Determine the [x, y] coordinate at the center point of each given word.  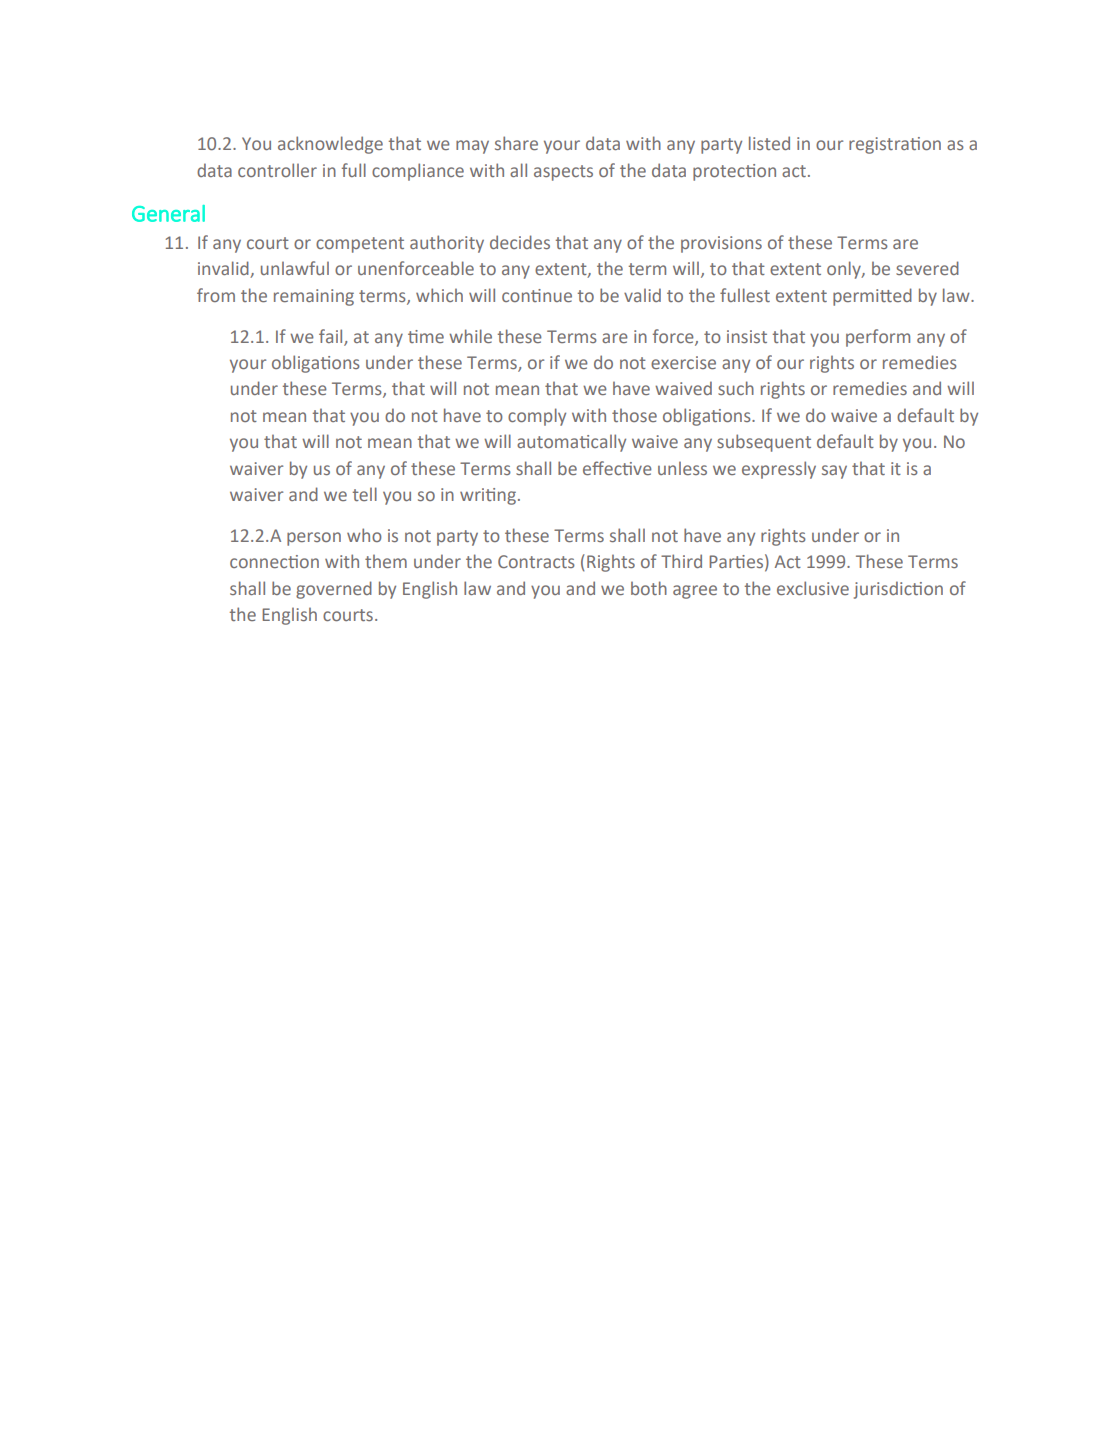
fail [332, 337]
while [470, 336]
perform [878, 338]
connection [274, 561]
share [516, 143]
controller [277, 170]
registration [895, 145]
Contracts [536, 561]
